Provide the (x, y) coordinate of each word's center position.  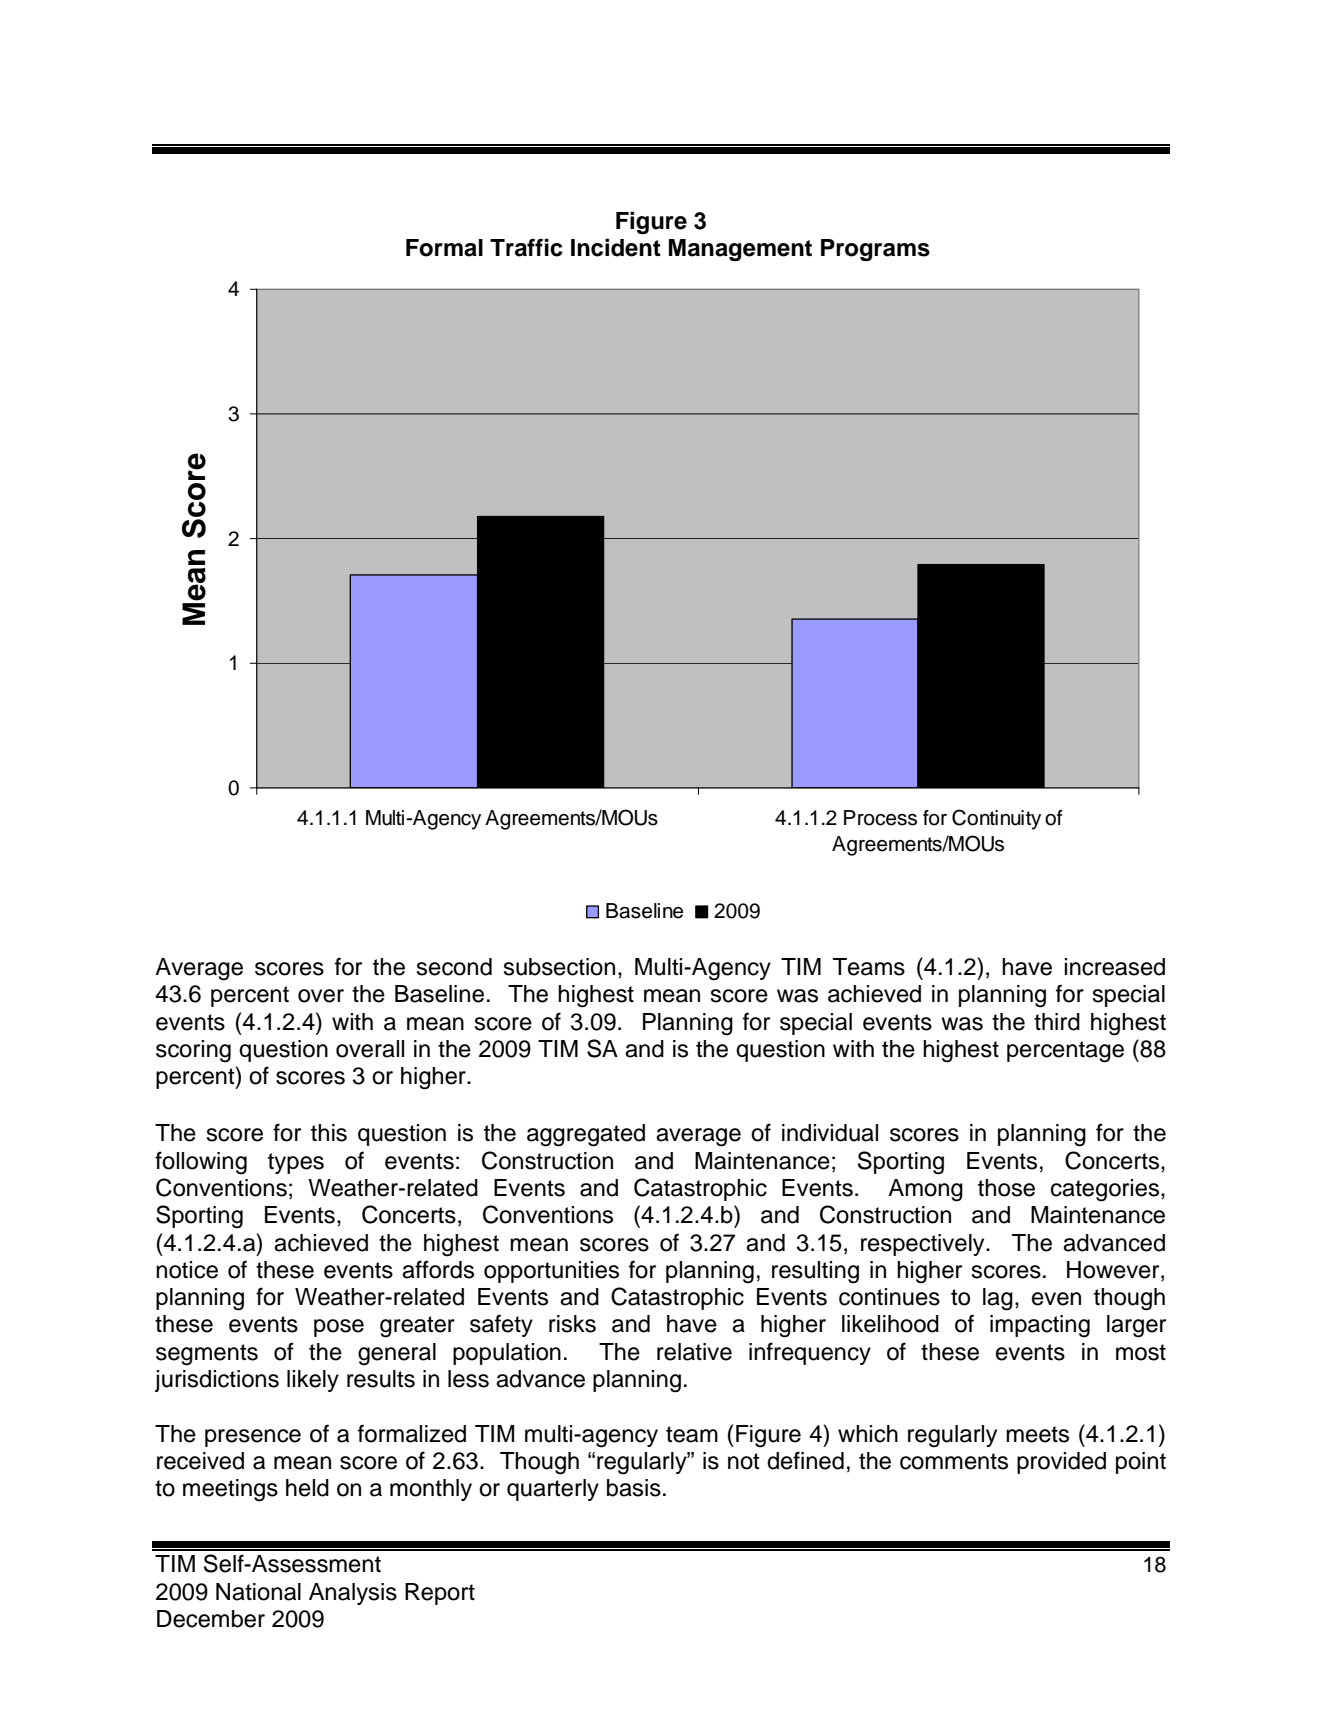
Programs (875, 250)
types (296, 1163)
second (454, 967)
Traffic (526, 247)
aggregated (586, 1135)
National (258, 1592)
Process (880, 818)
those (1006, 1188)
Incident (616, 247)
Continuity (996, 819)
